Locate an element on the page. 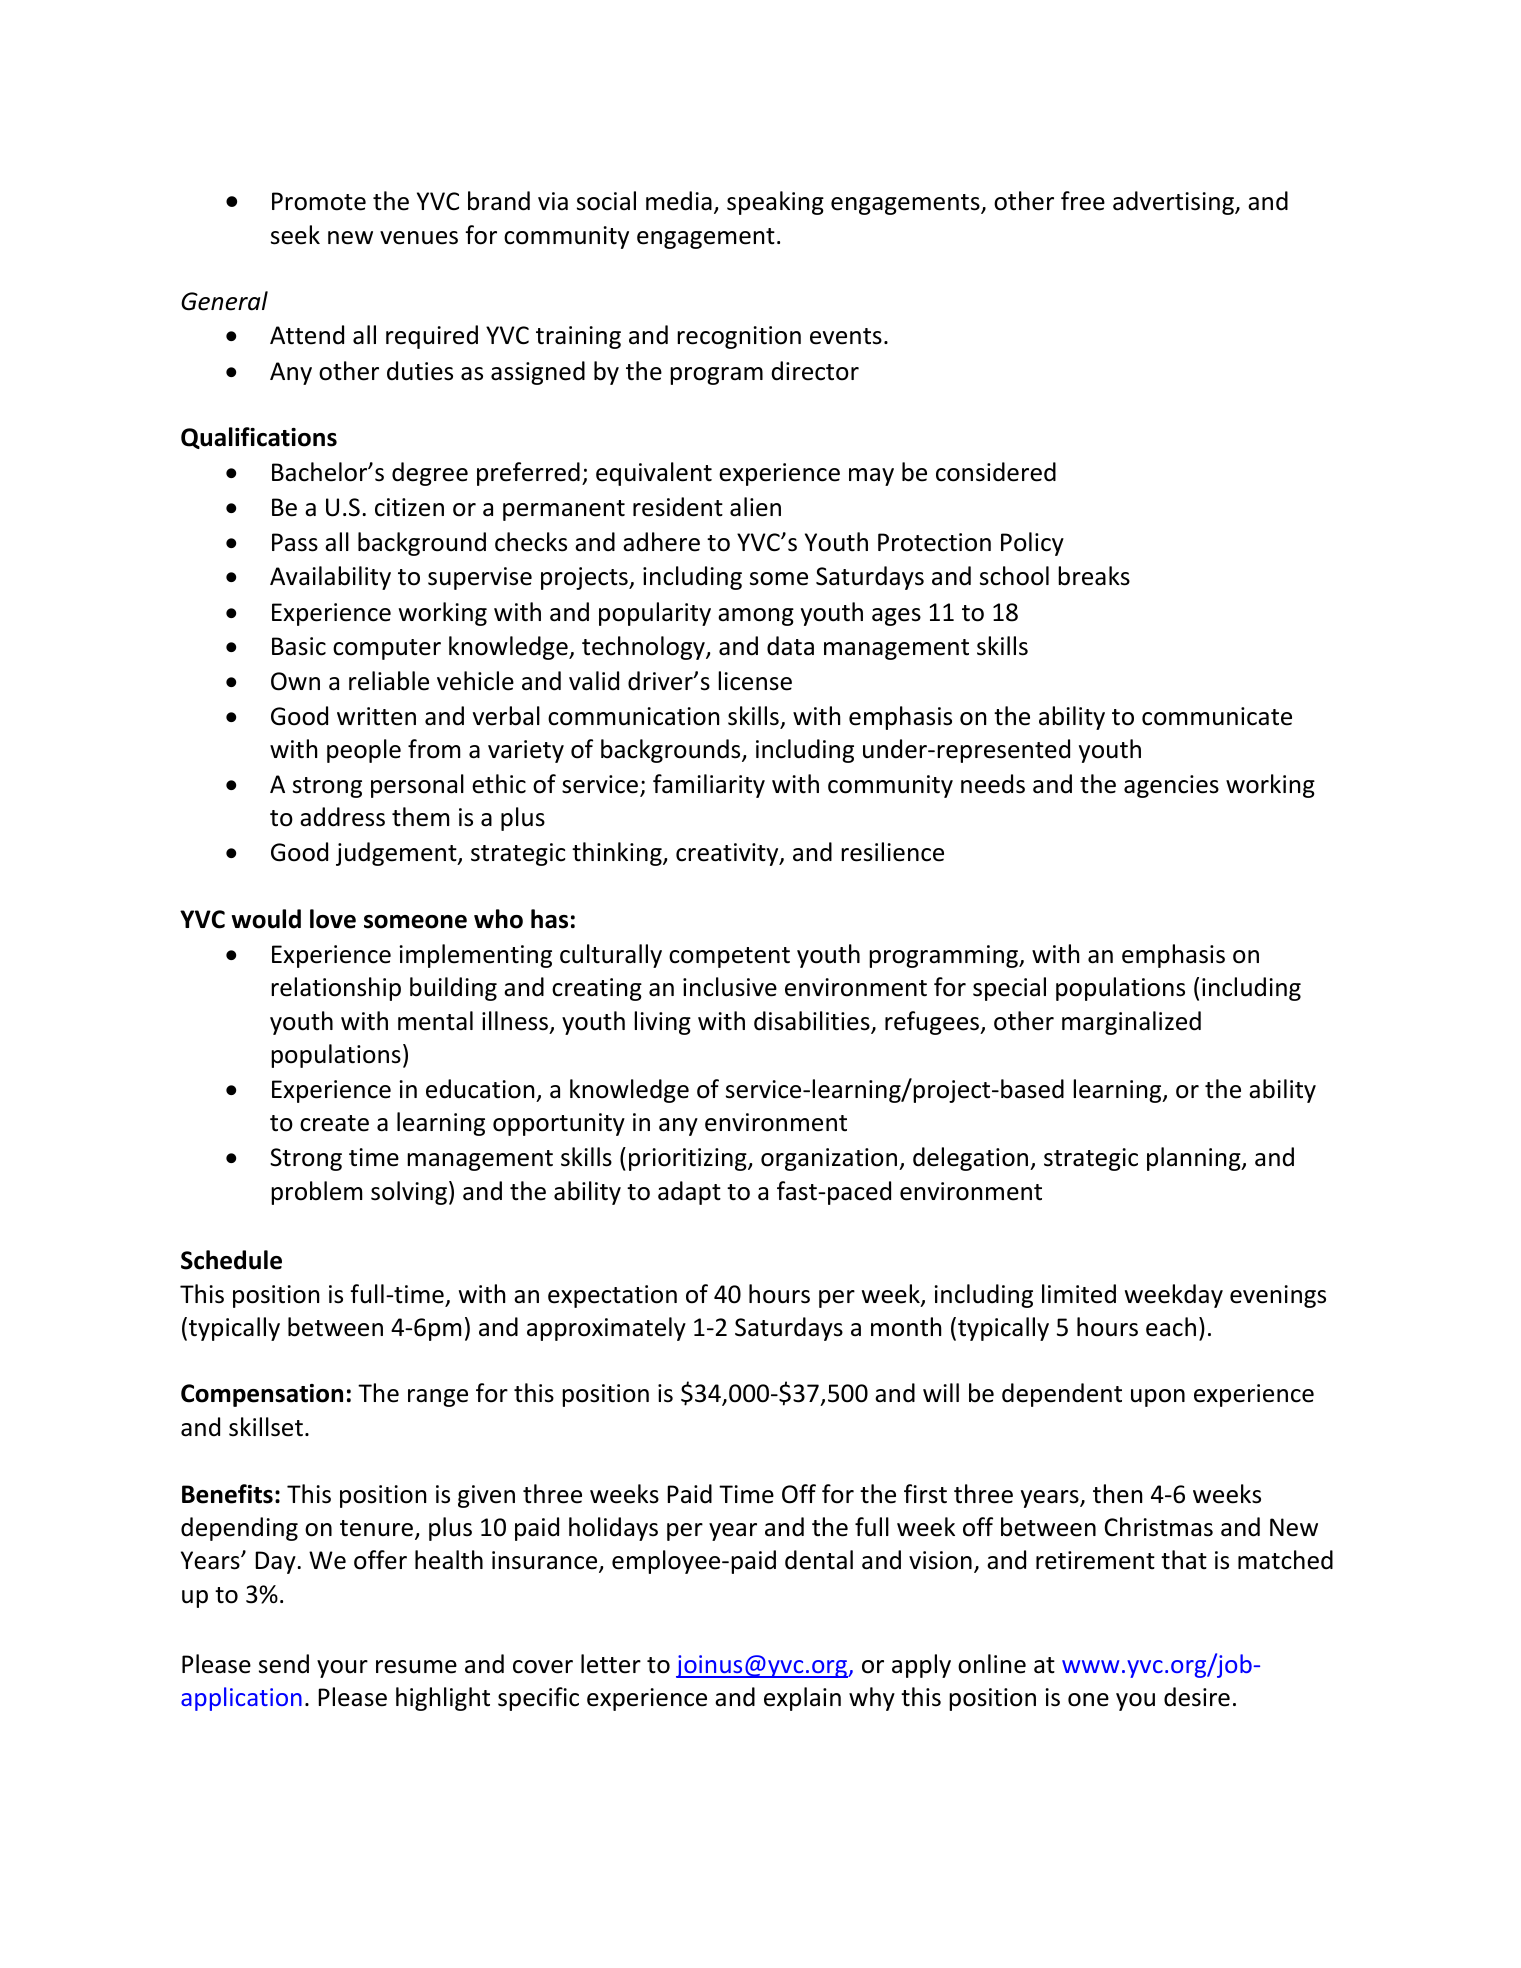 The height and width of the document is (1968, 1521). your is located at coordinates (342, 1669).
